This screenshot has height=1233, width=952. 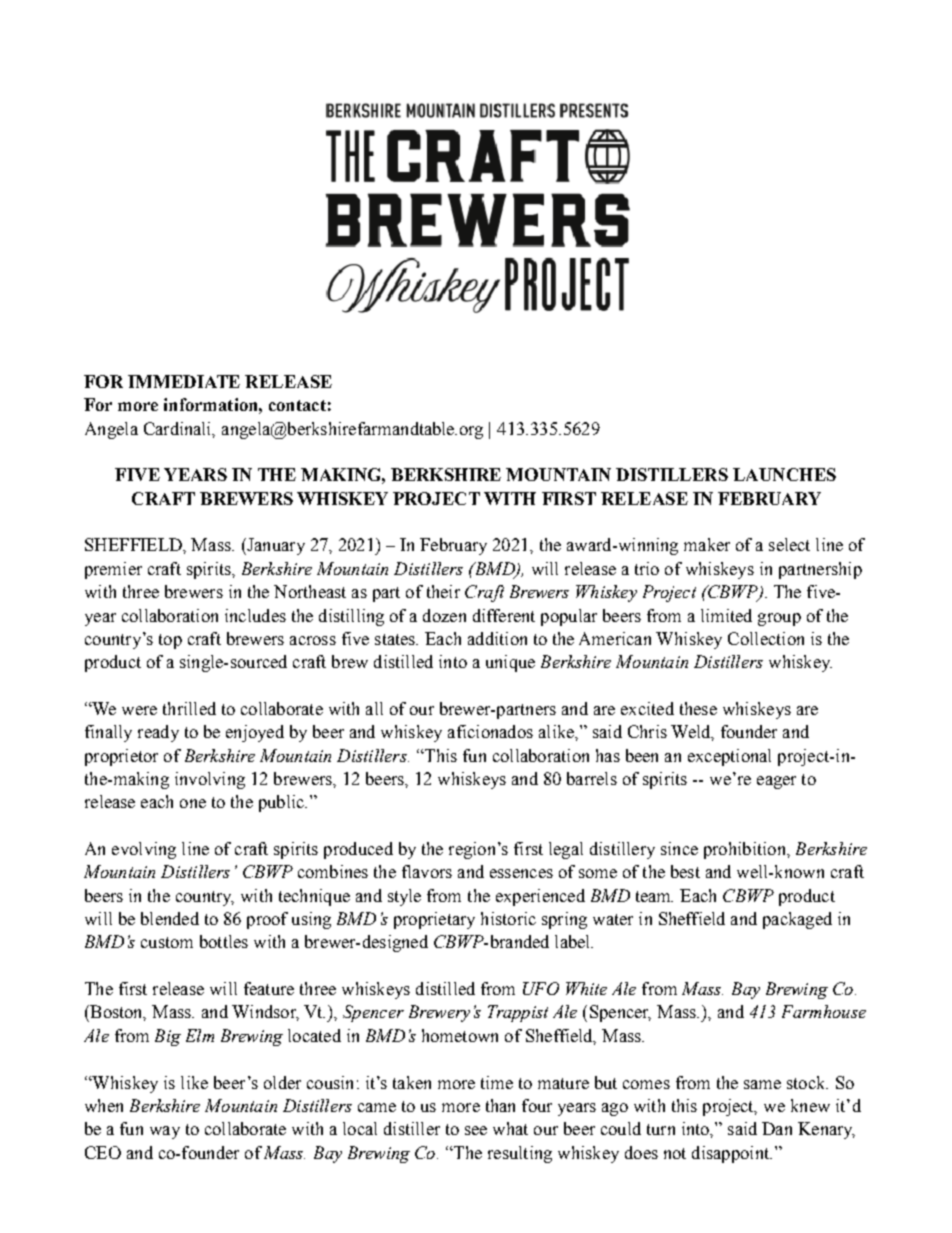 I want to click on contact, so click(x=297, y=405).
